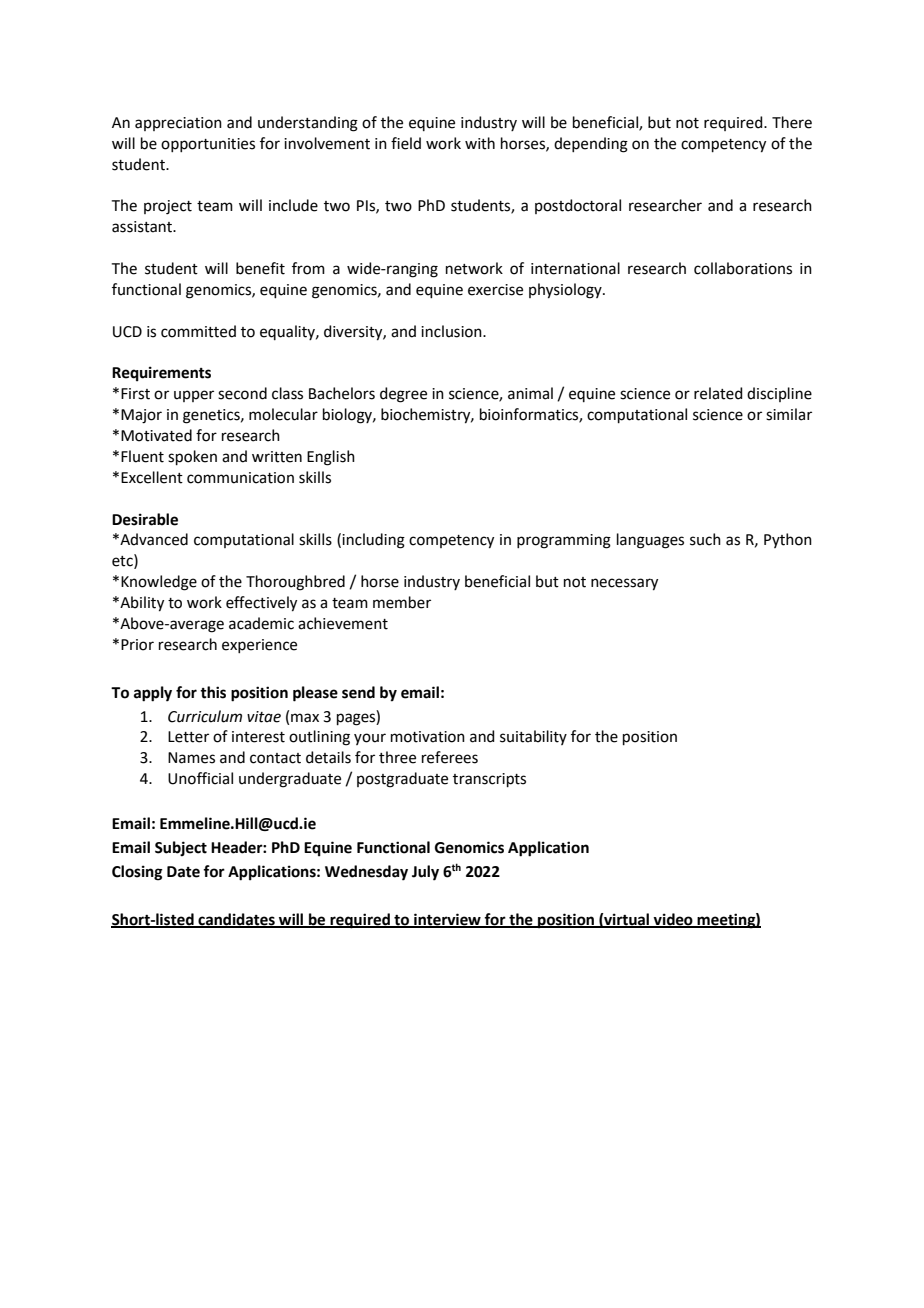  I want to click on interview, so click(447, 920).
